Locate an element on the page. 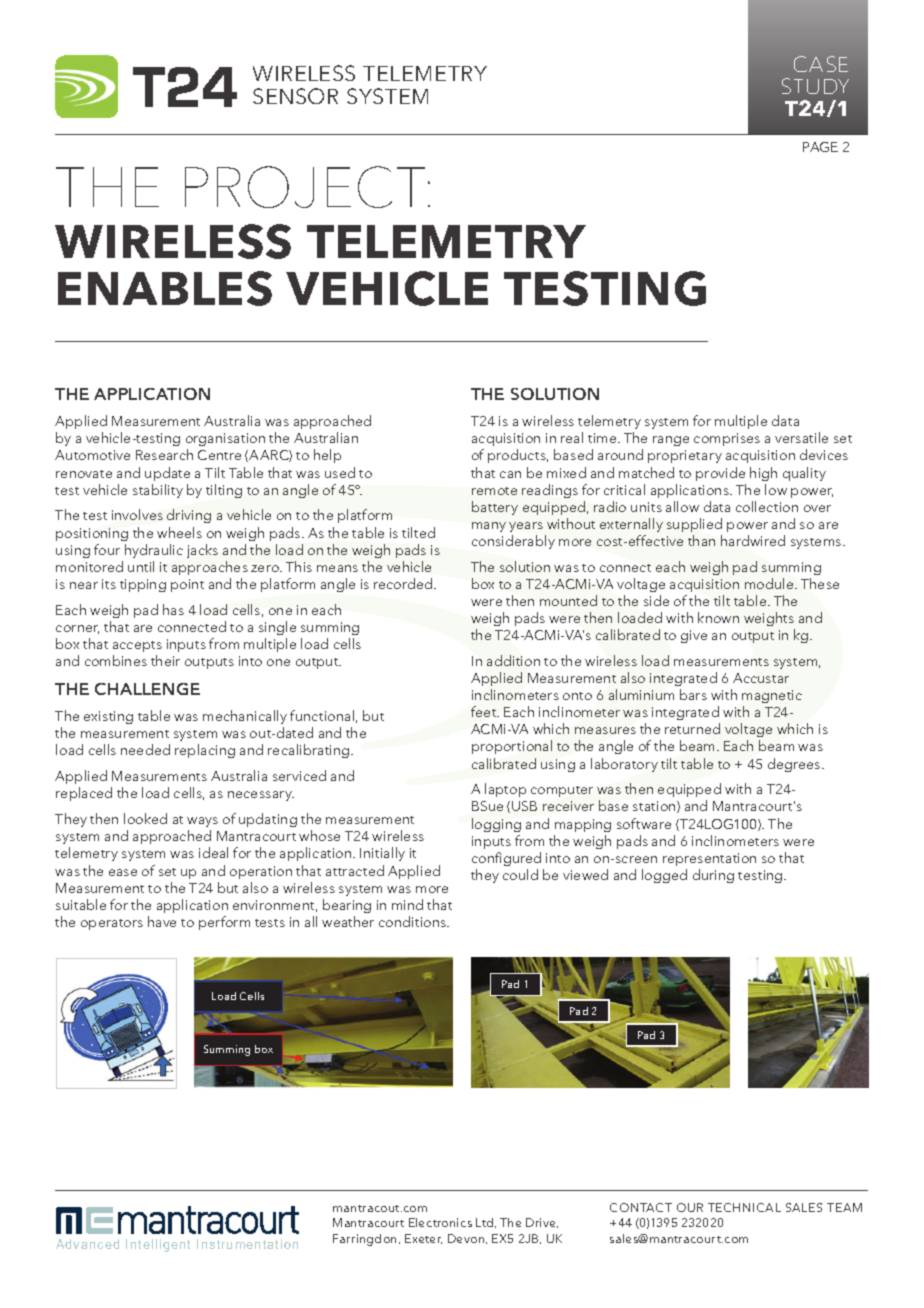 The image size is (924, 1308). Sensor is located at coordinates (295, 96).
